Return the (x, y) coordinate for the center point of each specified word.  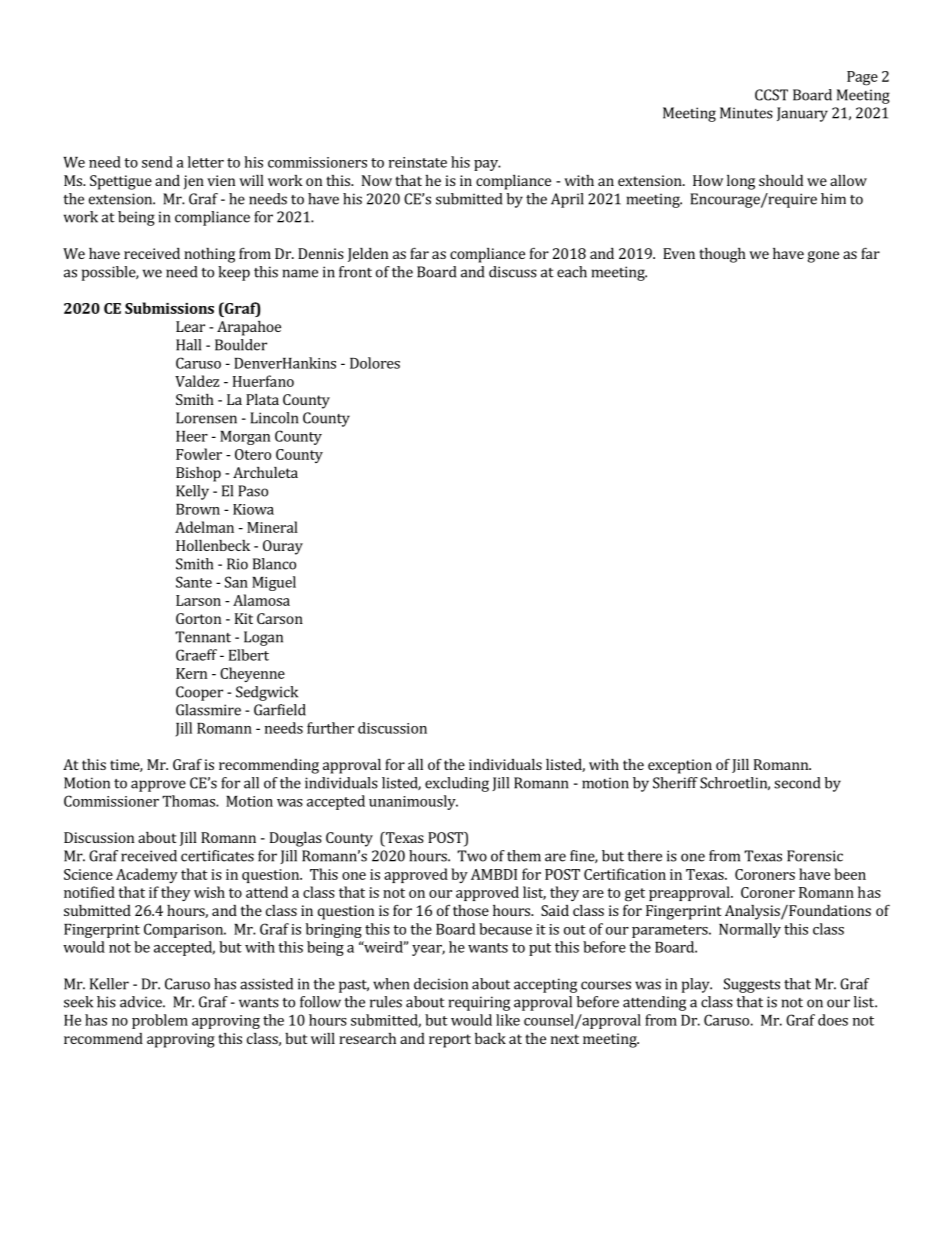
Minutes (746, 113)
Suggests (752, 985)
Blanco (274, 564)
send (157, 162)
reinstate (418, 162)
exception (680, 766)
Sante (194, 582)
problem (160, 1021)
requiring (479, 1003)
